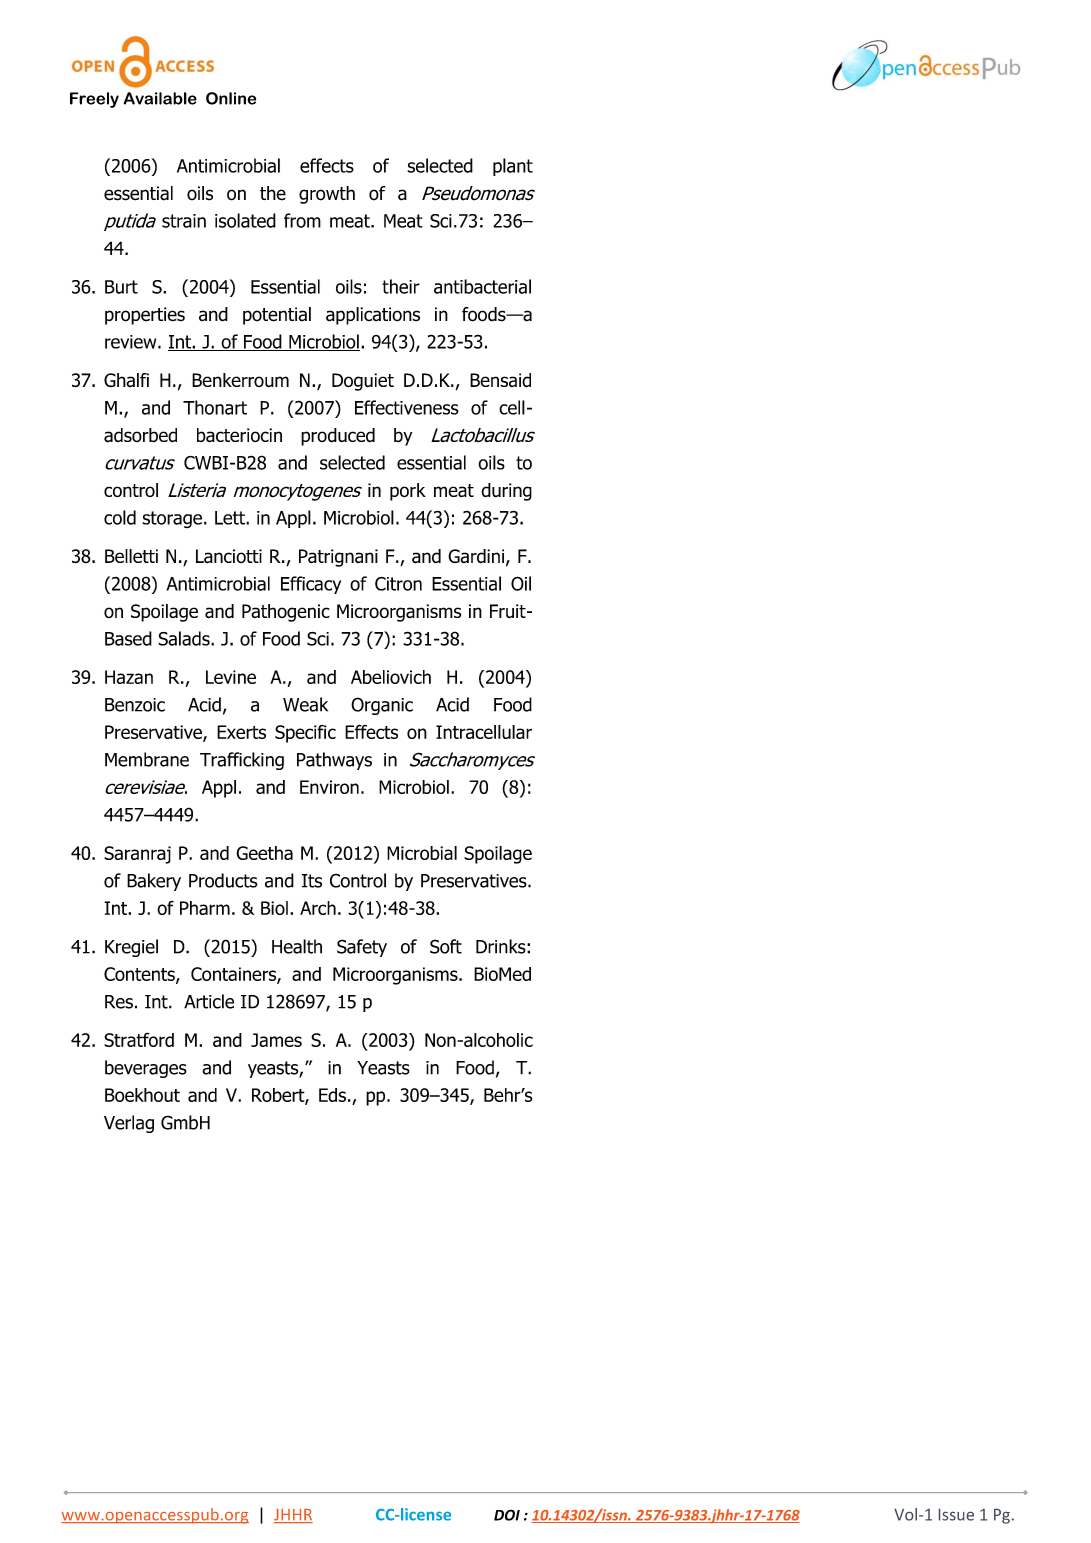 This document has width=1091, height=1543. I want to click on Verlag, so click(129, 1124).
